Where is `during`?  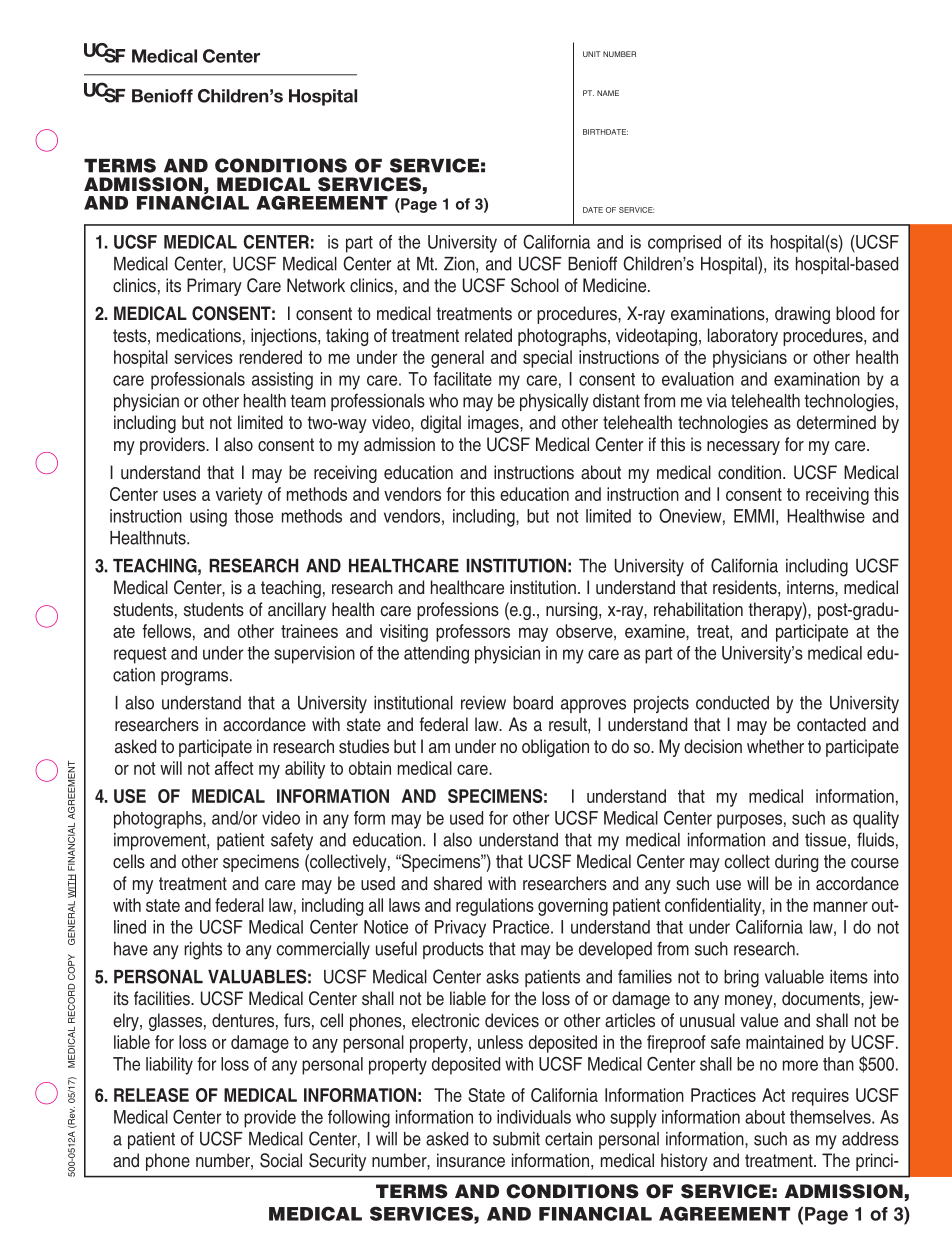
during is located at coordinates (796, 863).
